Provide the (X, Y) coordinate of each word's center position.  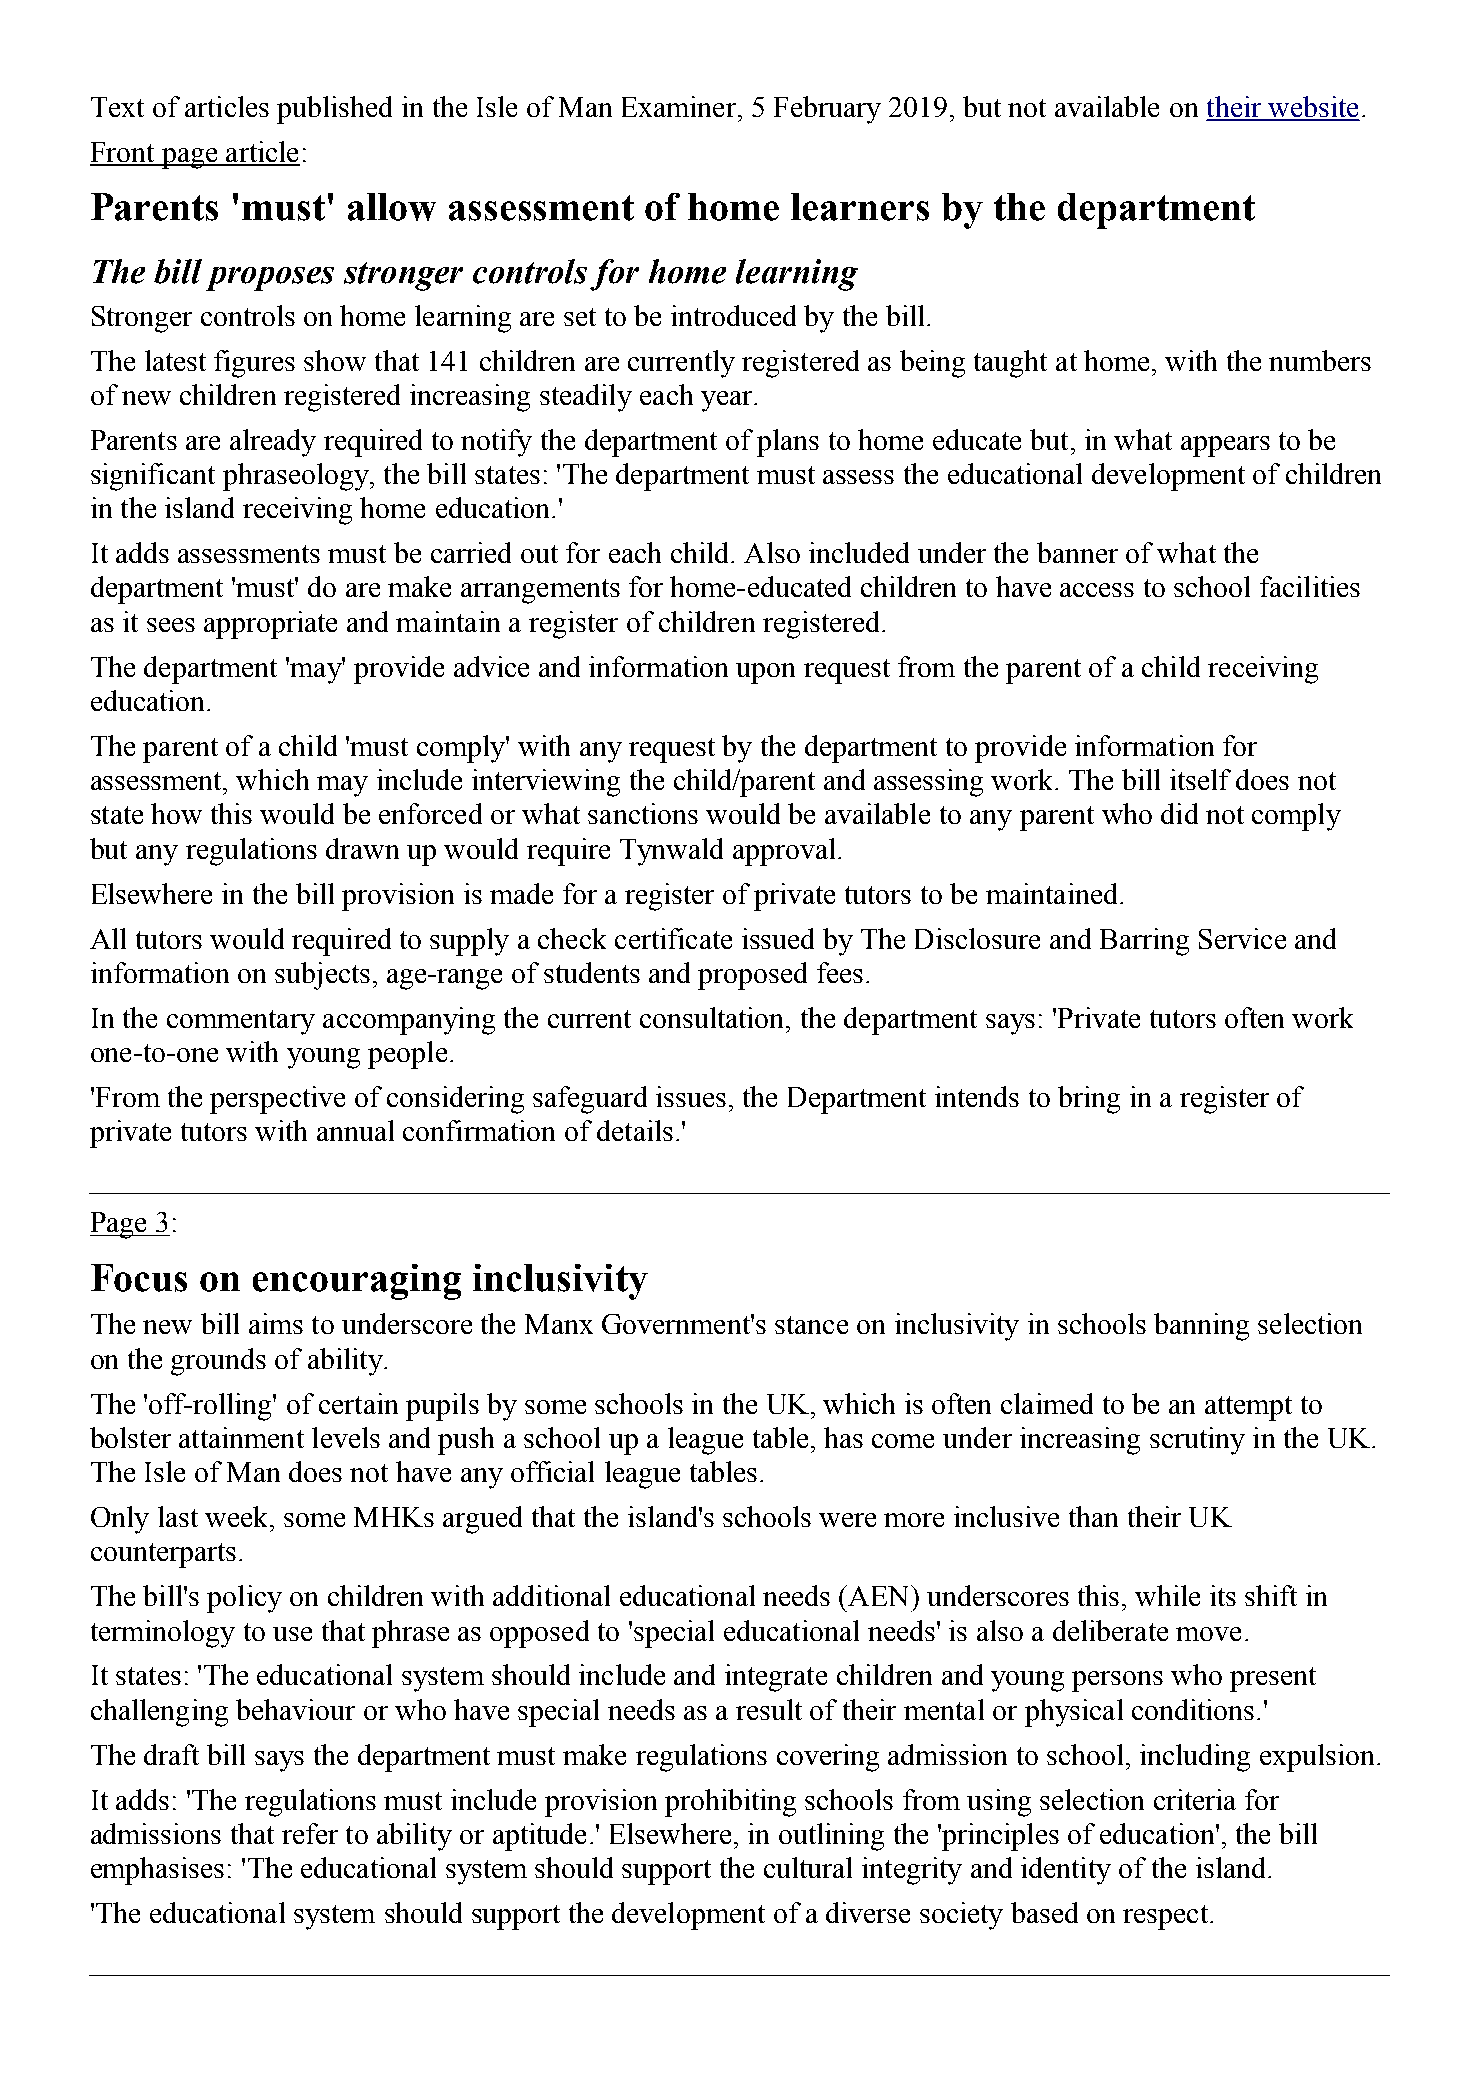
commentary (241, 1022)
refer (310, 1833)
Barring (1144, 942)
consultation (713, 1017)
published (334, 110)
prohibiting (730, 1803)
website (1312, 108)
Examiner (679, 106)
